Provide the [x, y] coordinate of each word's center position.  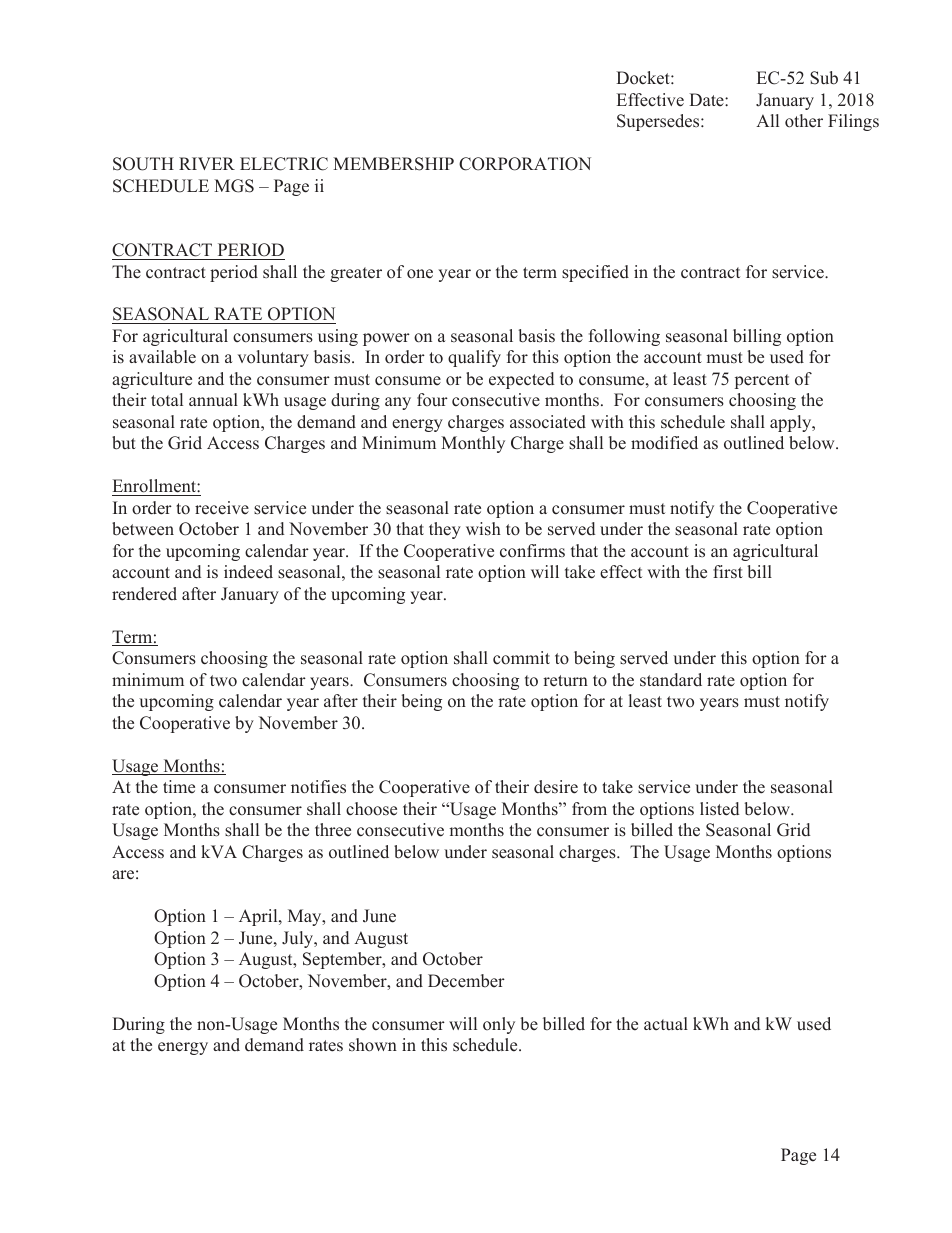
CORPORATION [525, 164]
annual [213, 399]
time [179, 787]
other [804, 121]
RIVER [207, 163]
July [299, 939]
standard [671, 680]
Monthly [473, 444]
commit [521, 658]
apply [792, 423]
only [499, 1025]
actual [666, 1023]
